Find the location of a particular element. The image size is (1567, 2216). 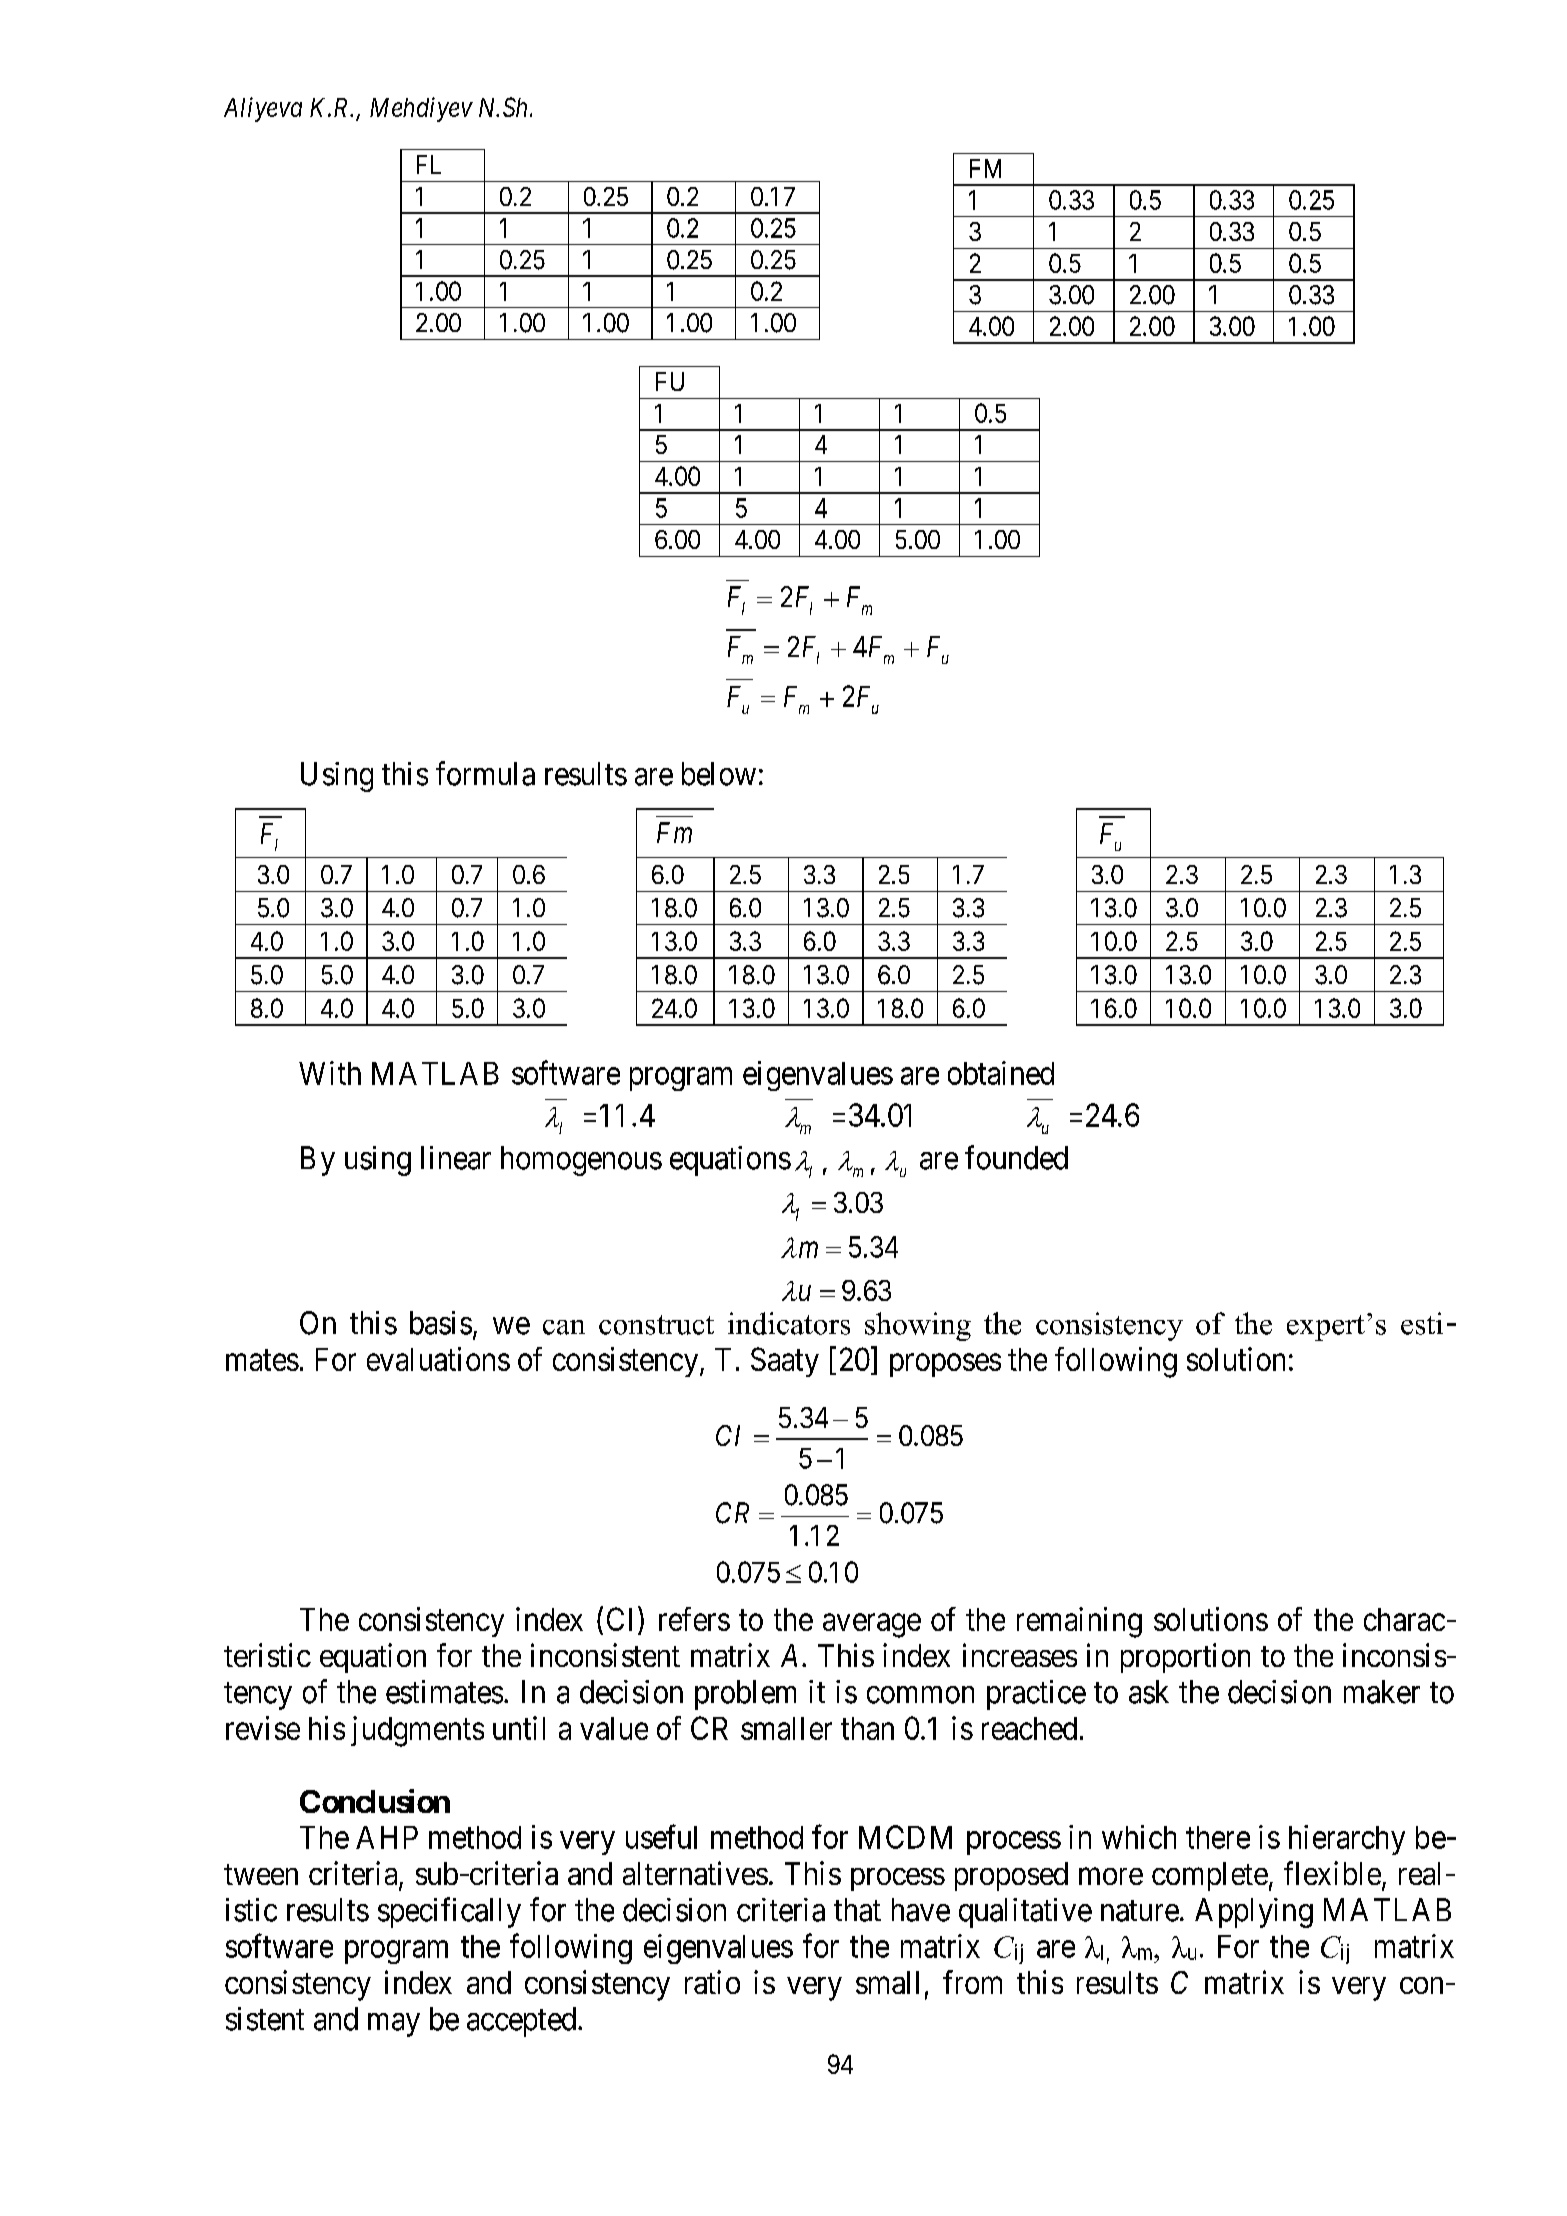

formula is located at coordinates (485, 773).
